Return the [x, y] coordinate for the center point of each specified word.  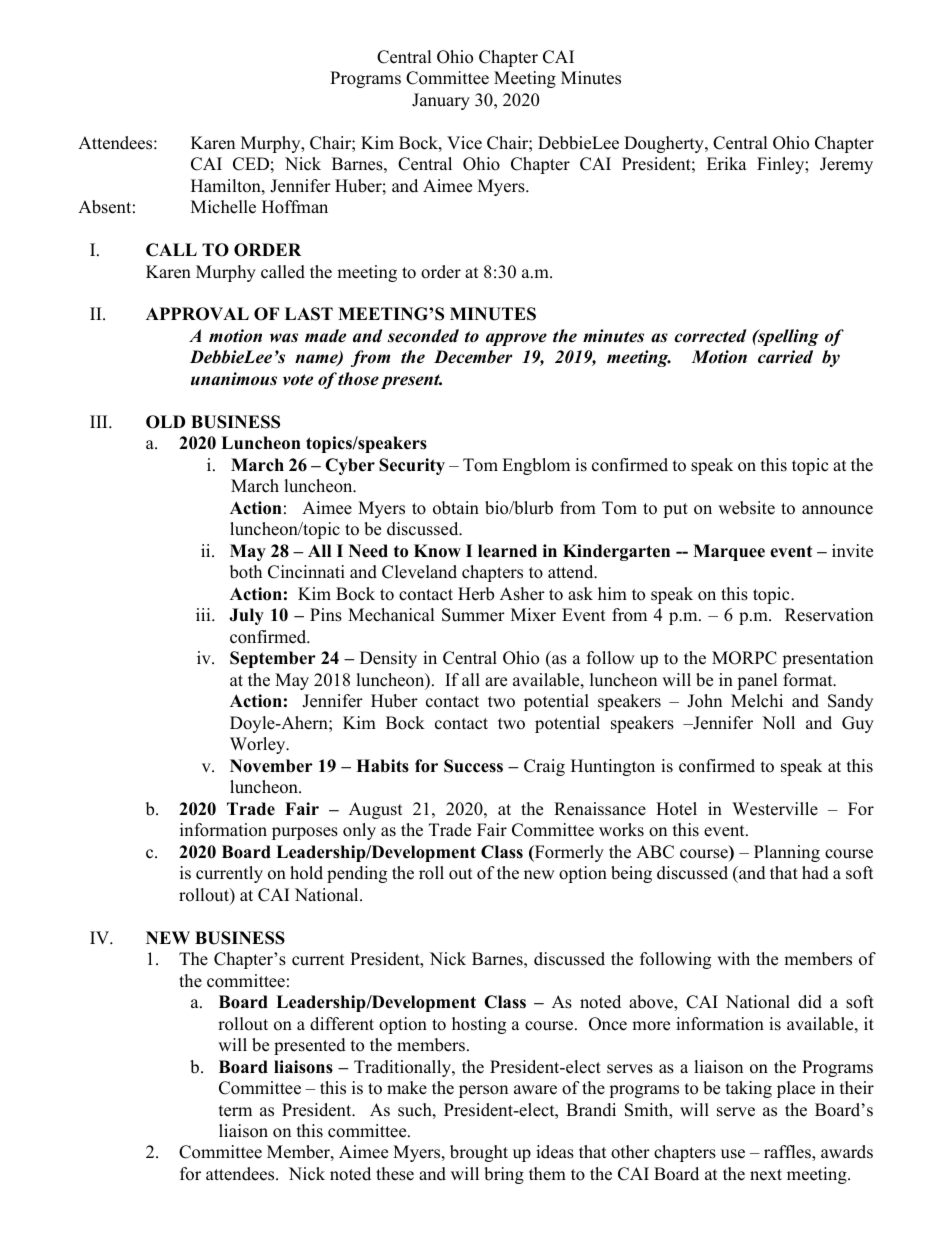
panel [757, 681]
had [815, 873]
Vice [464, 143]
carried [785, 357]
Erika [727, 163]
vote [298, 380]
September [273, 659]
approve [516, 339]
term [235, 1111]
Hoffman [295, 207]
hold [306, 873]
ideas [555, 1152]
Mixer [533, 615]
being [631, 874]
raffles [788, 1153]
